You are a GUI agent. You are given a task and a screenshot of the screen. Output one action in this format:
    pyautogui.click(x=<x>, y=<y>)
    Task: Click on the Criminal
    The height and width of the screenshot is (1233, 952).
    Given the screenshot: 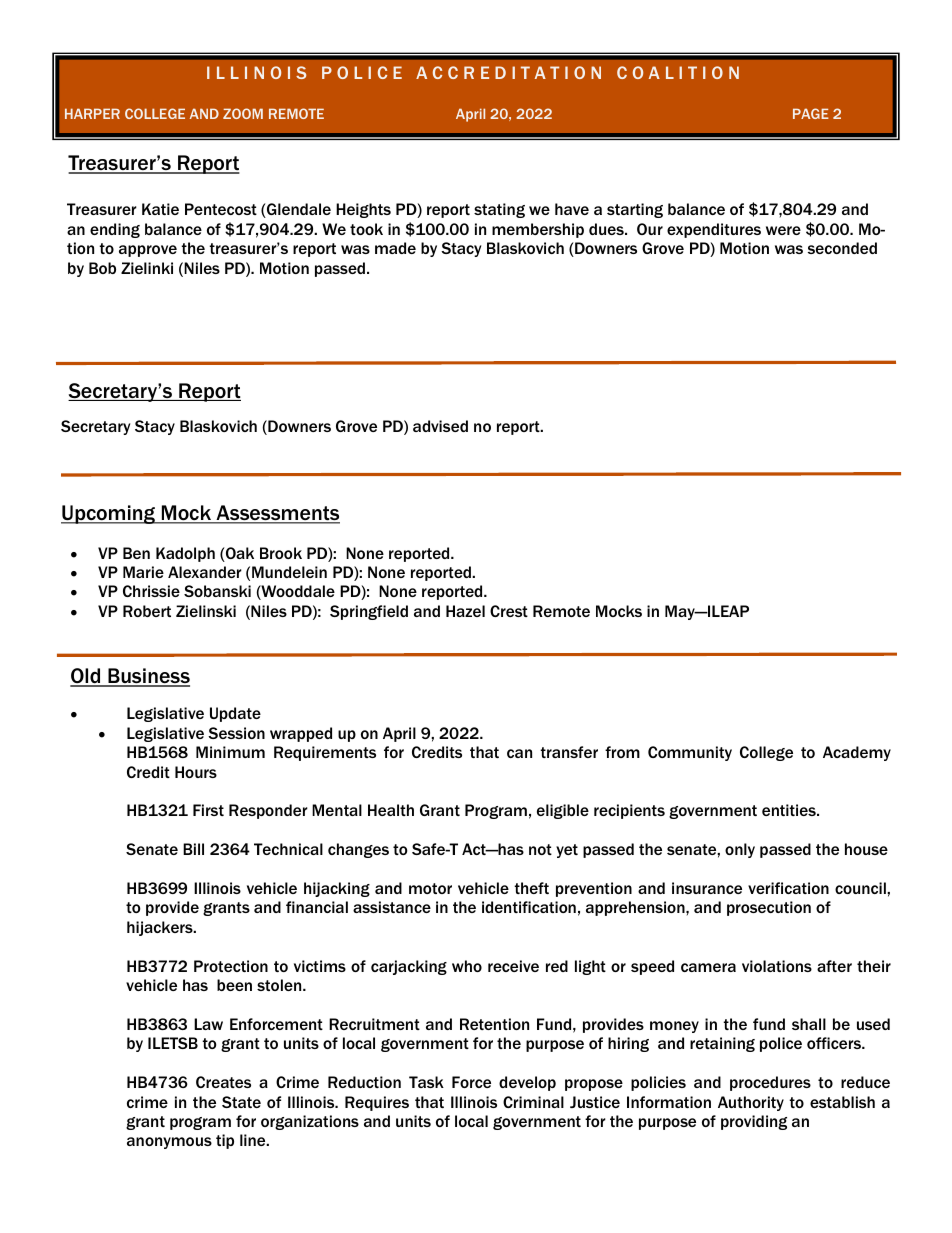 What is the action you would take?
    pyautogui.click(x=533, y=1102)
